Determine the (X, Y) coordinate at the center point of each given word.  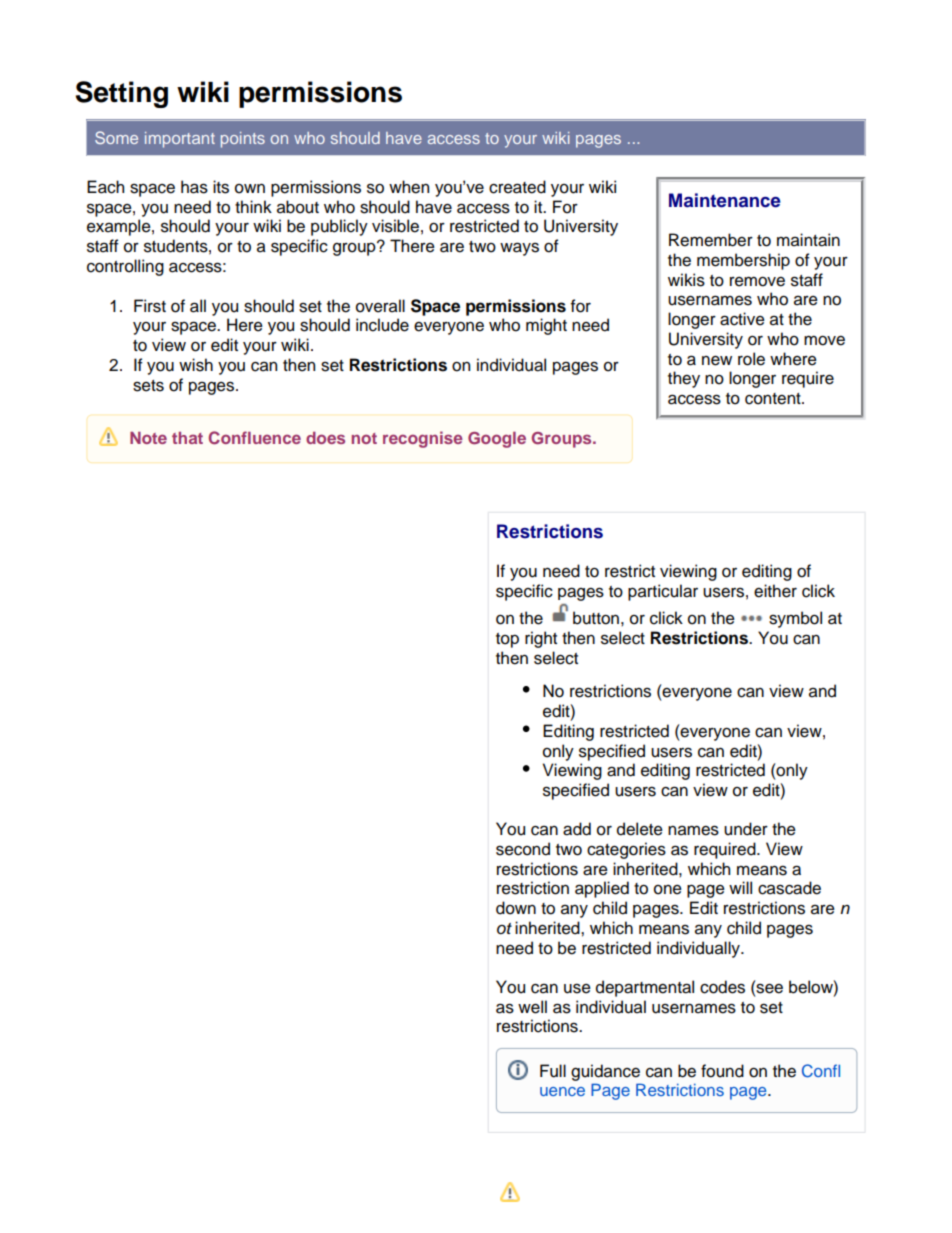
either (775, 591)
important (180, 140)
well (532, 1007)
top (507, 640)
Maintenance (725, 200)
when (409, 187)
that (187, 438)
